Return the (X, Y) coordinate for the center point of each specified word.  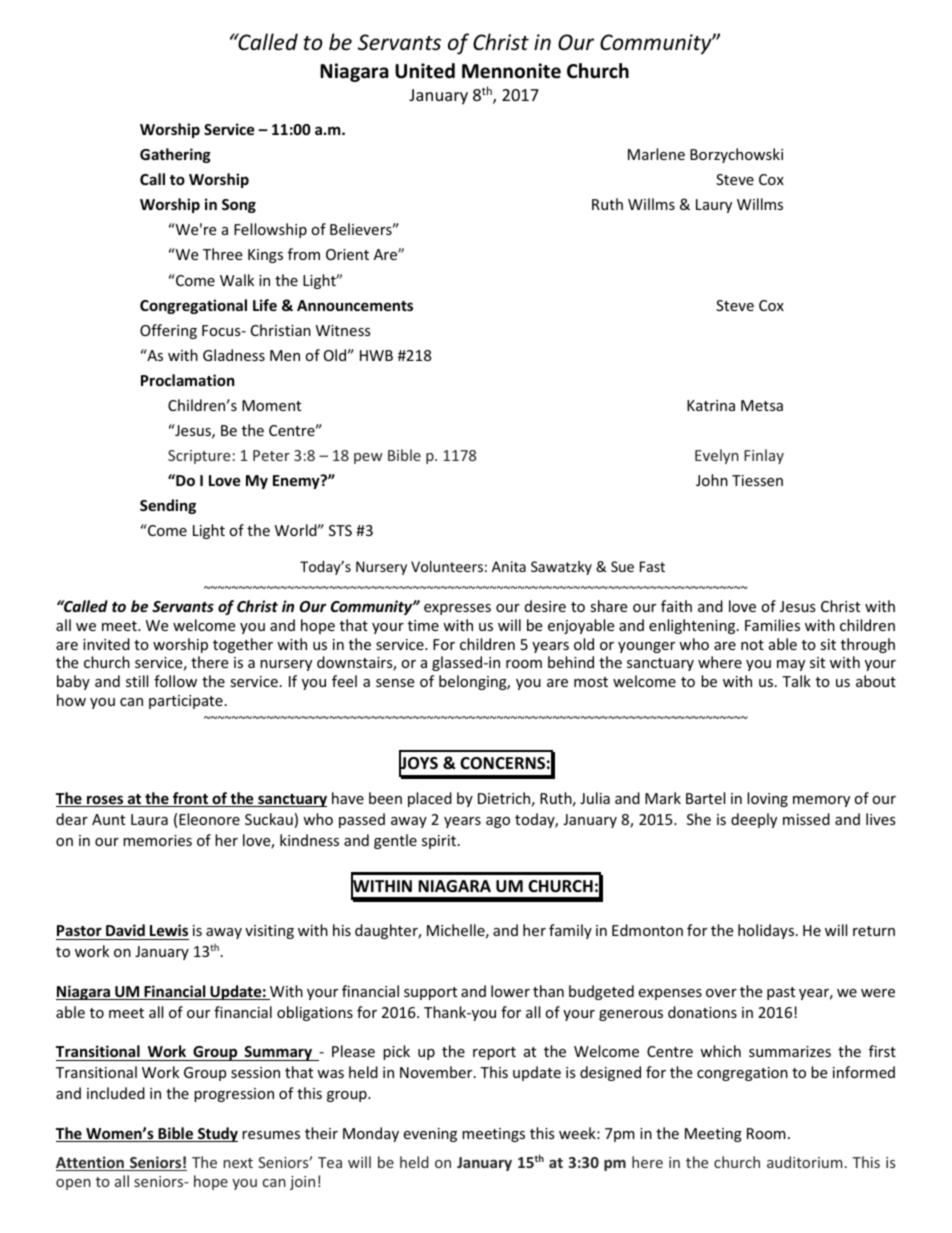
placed (430, 799)
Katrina (711, 405)
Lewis (169, 930)
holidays (767, 931)
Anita (509, 566)
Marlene (656, 154)
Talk (796, 681)
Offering (168, 331)
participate (186, 702)
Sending (168, 506)
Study (217, 1134)
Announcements (355, 305)
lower (510, 991)
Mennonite (511, 71)
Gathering (175, 155)
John (712, 480)
